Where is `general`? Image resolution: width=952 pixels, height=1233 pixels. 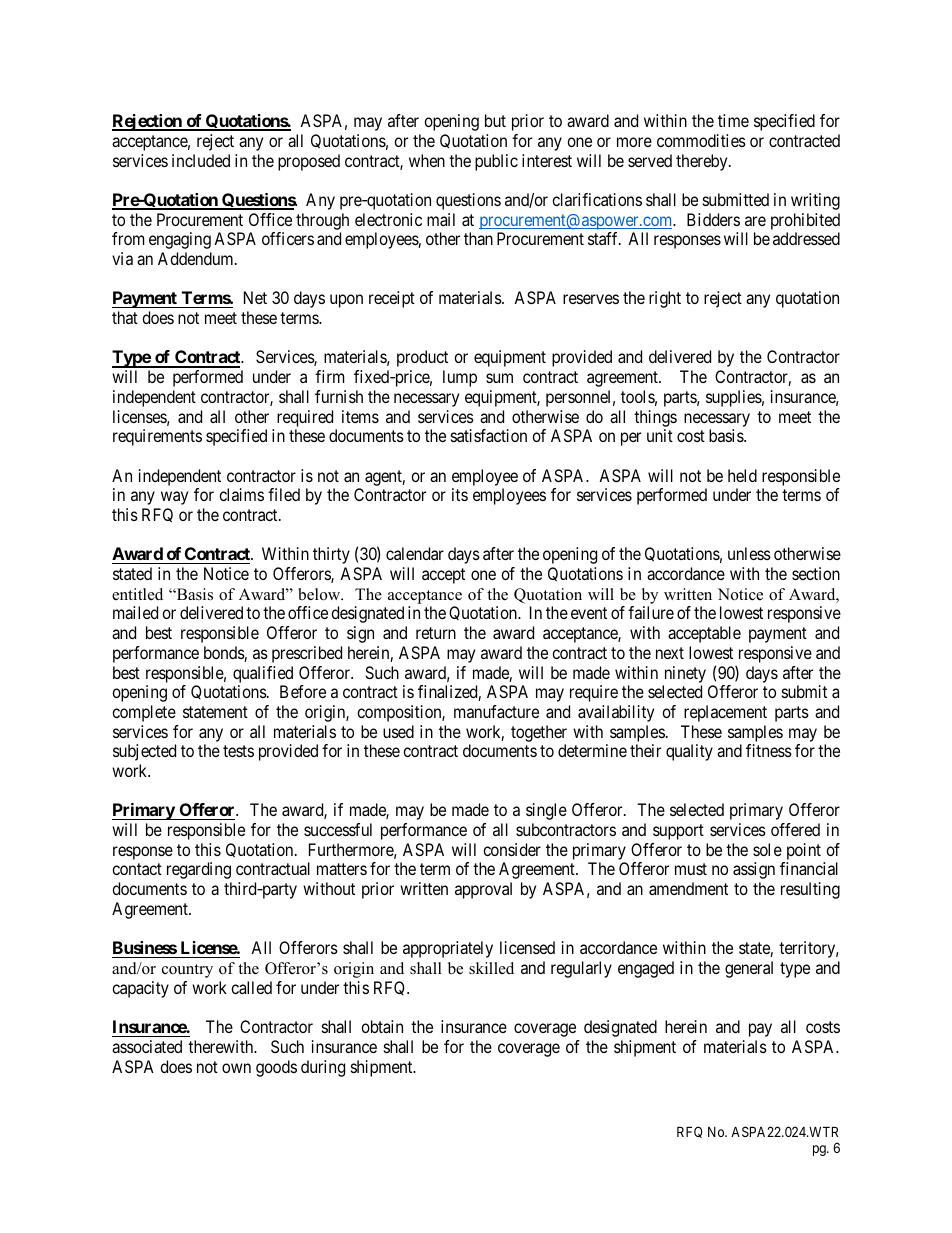
general is located at coordinates (749, 969).
